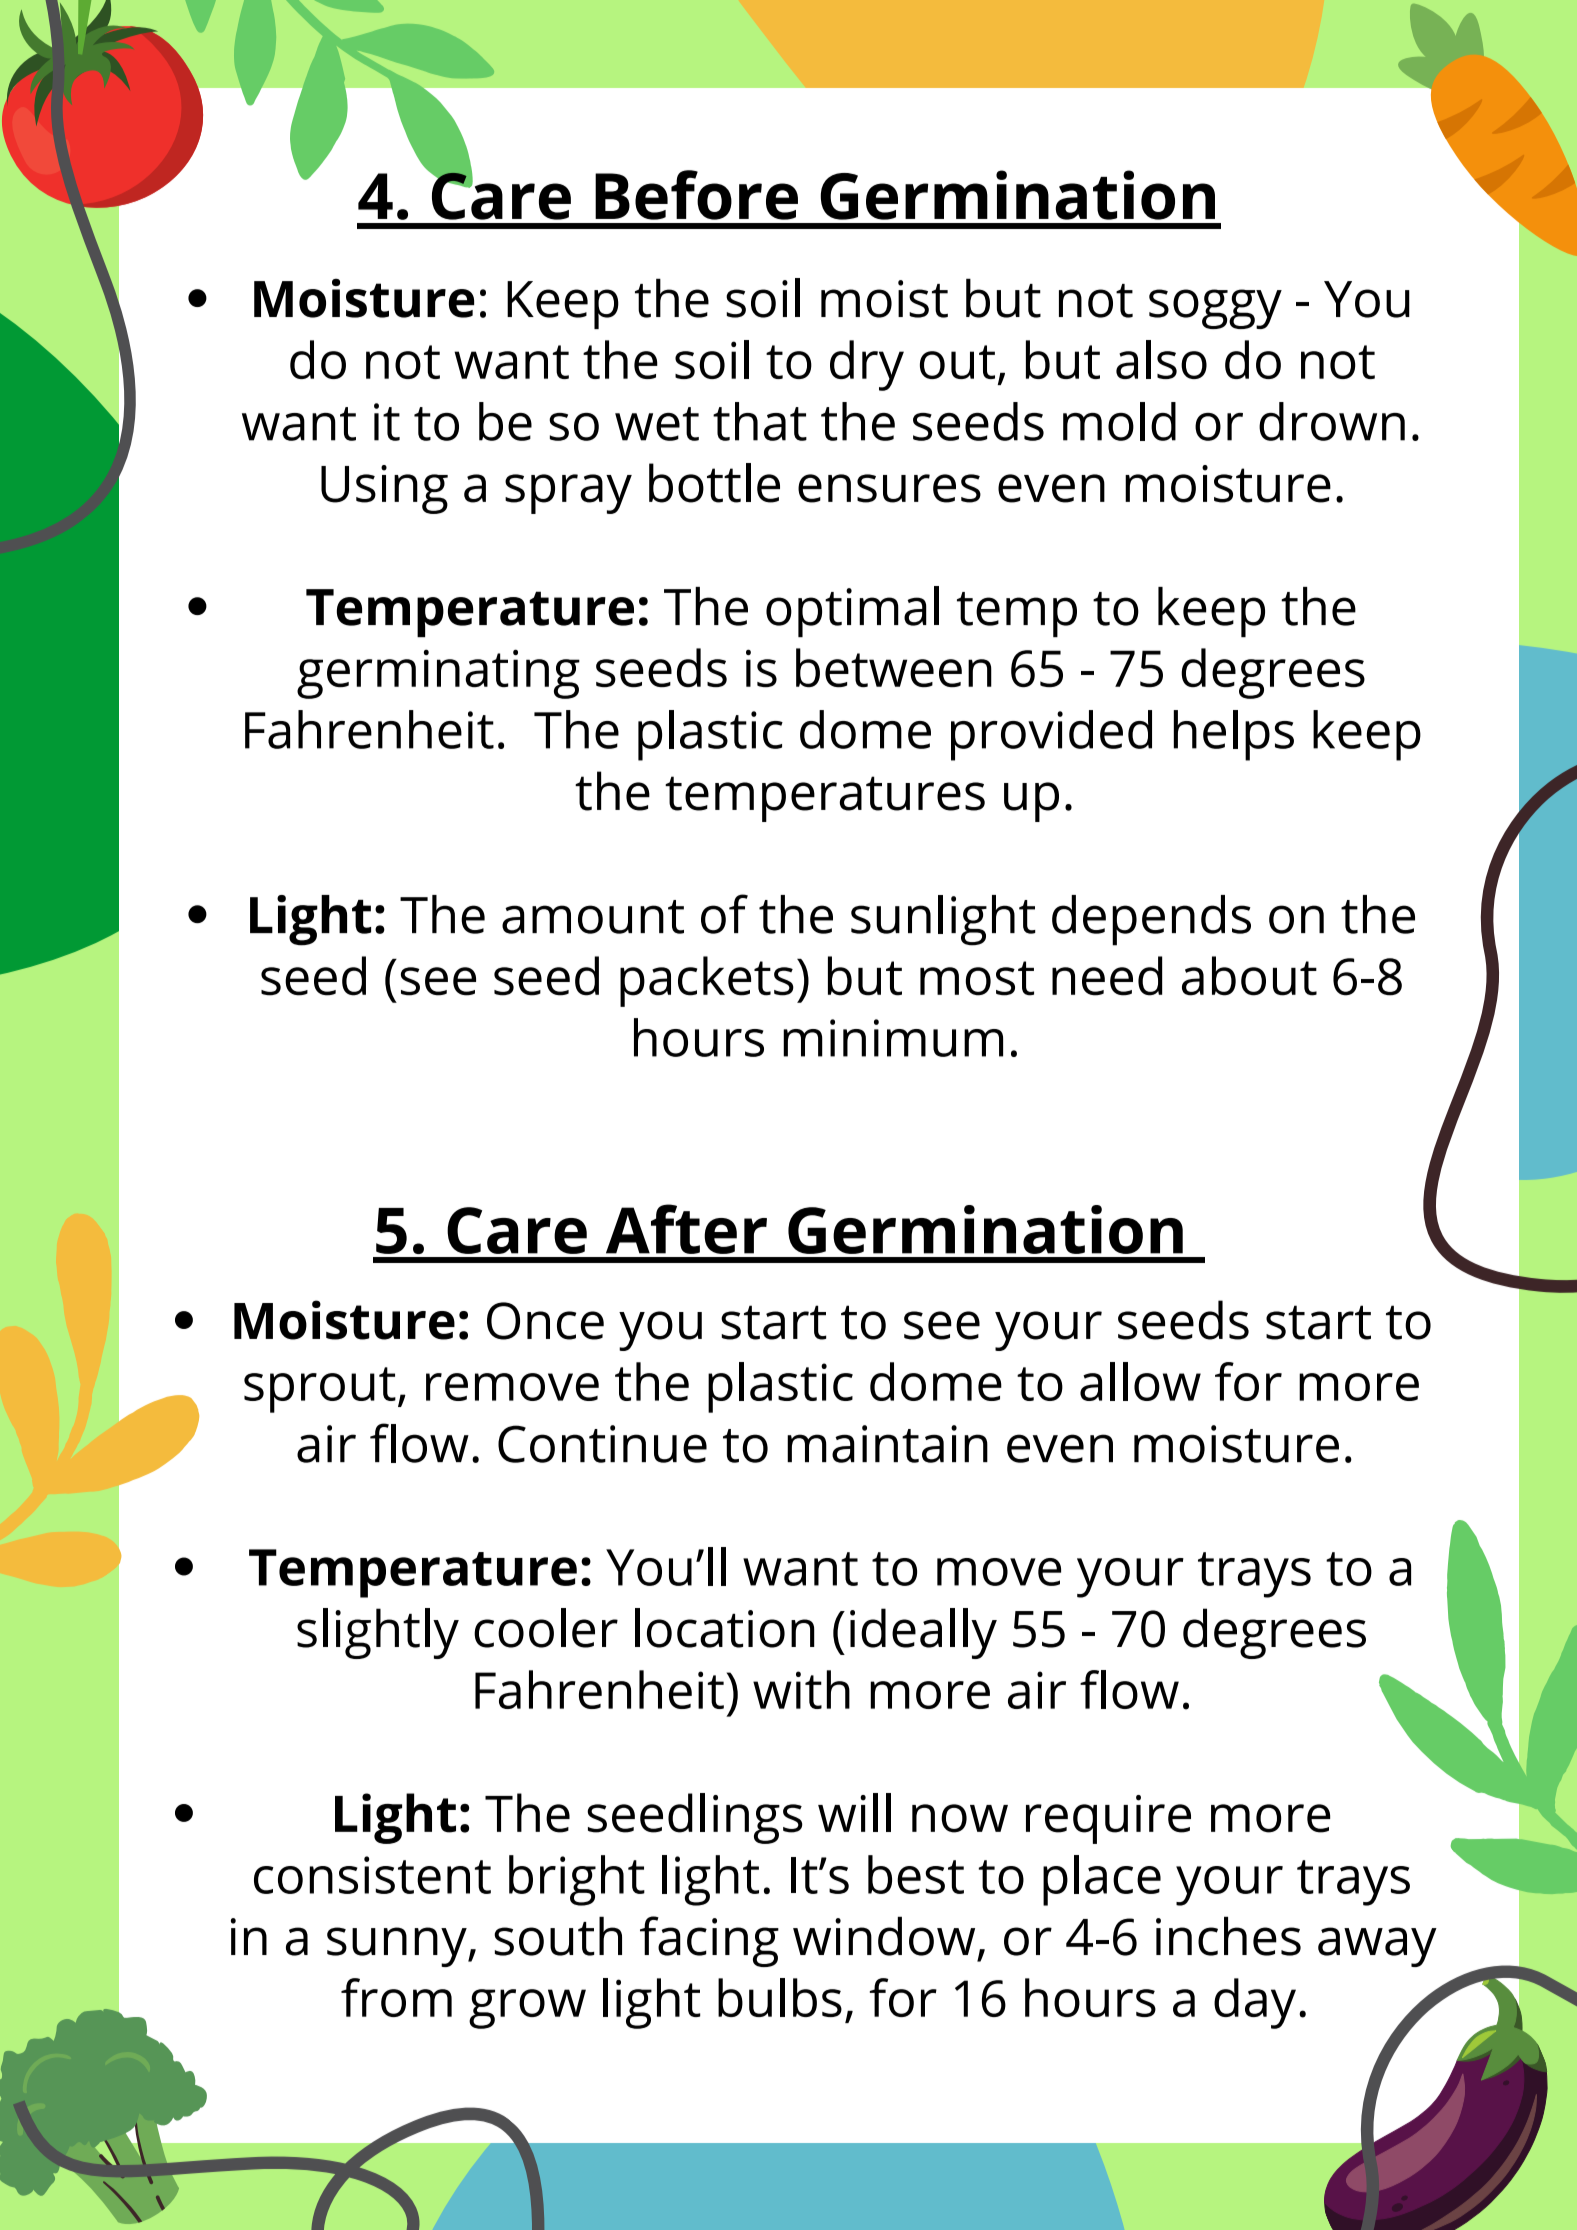 Image resolution: width=1577 pixels, height=2230 pixels. What do you see at coordinates (593, 917) in the screenshot?
I see `amount` at bounding box center [593, 917].
